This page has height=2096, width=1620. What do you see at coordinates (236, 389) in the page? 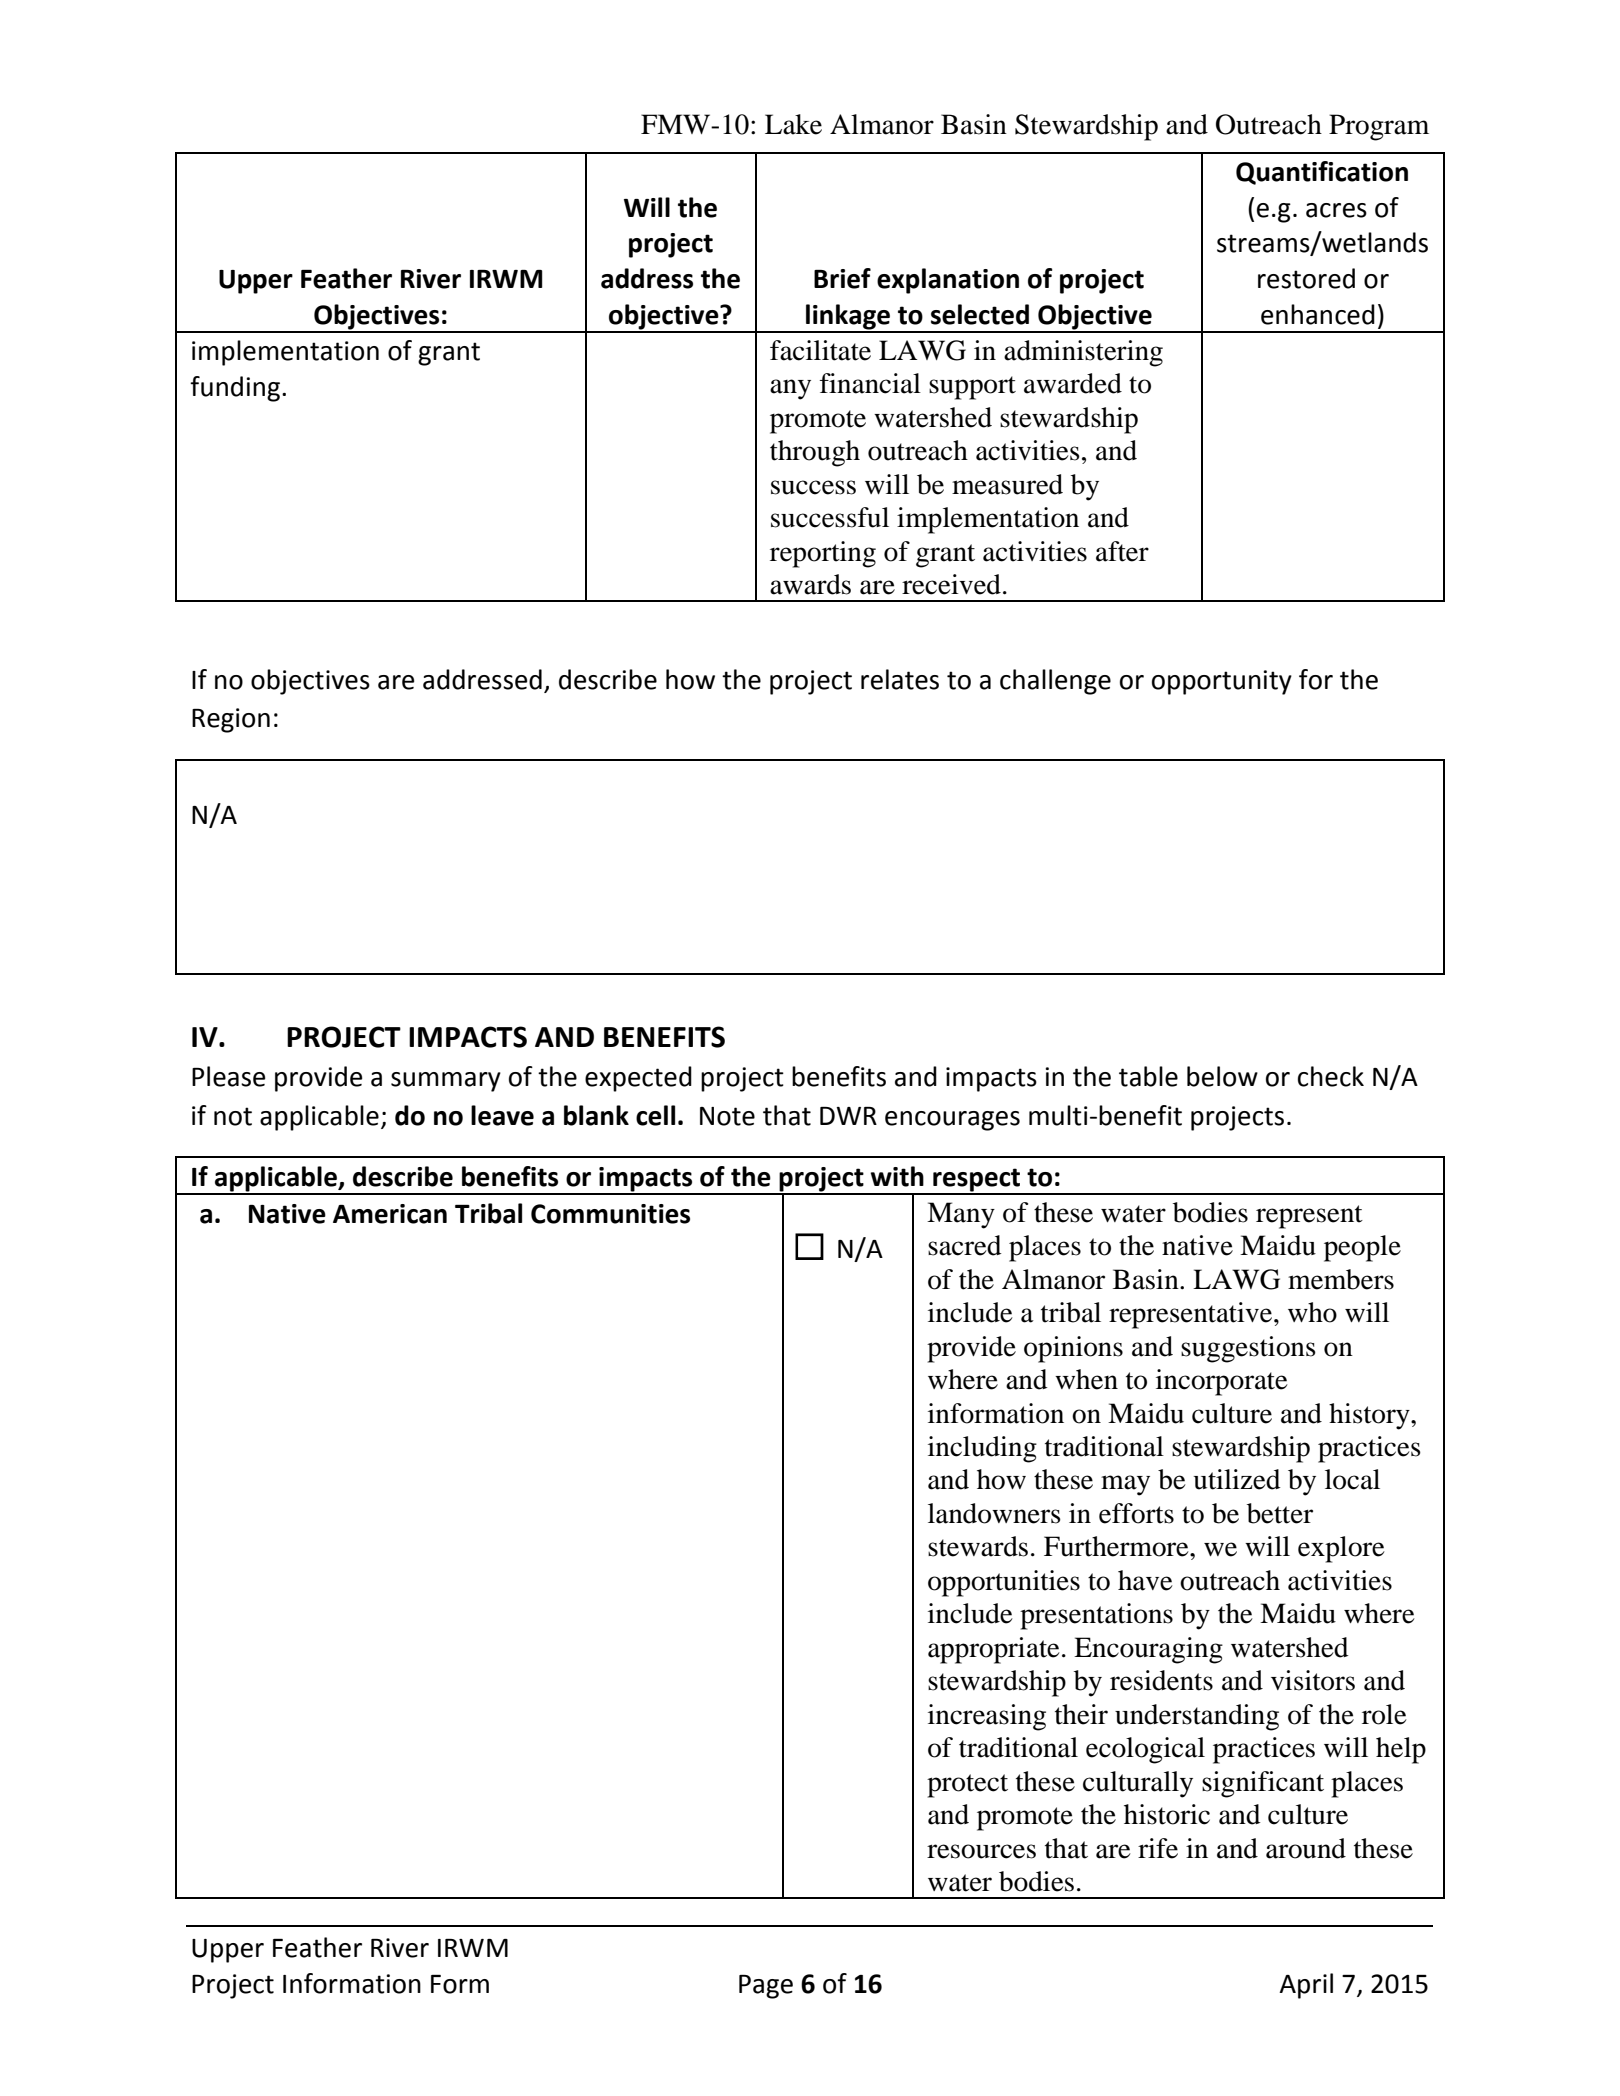
I see `funding` at bounding box center [236, 389].
